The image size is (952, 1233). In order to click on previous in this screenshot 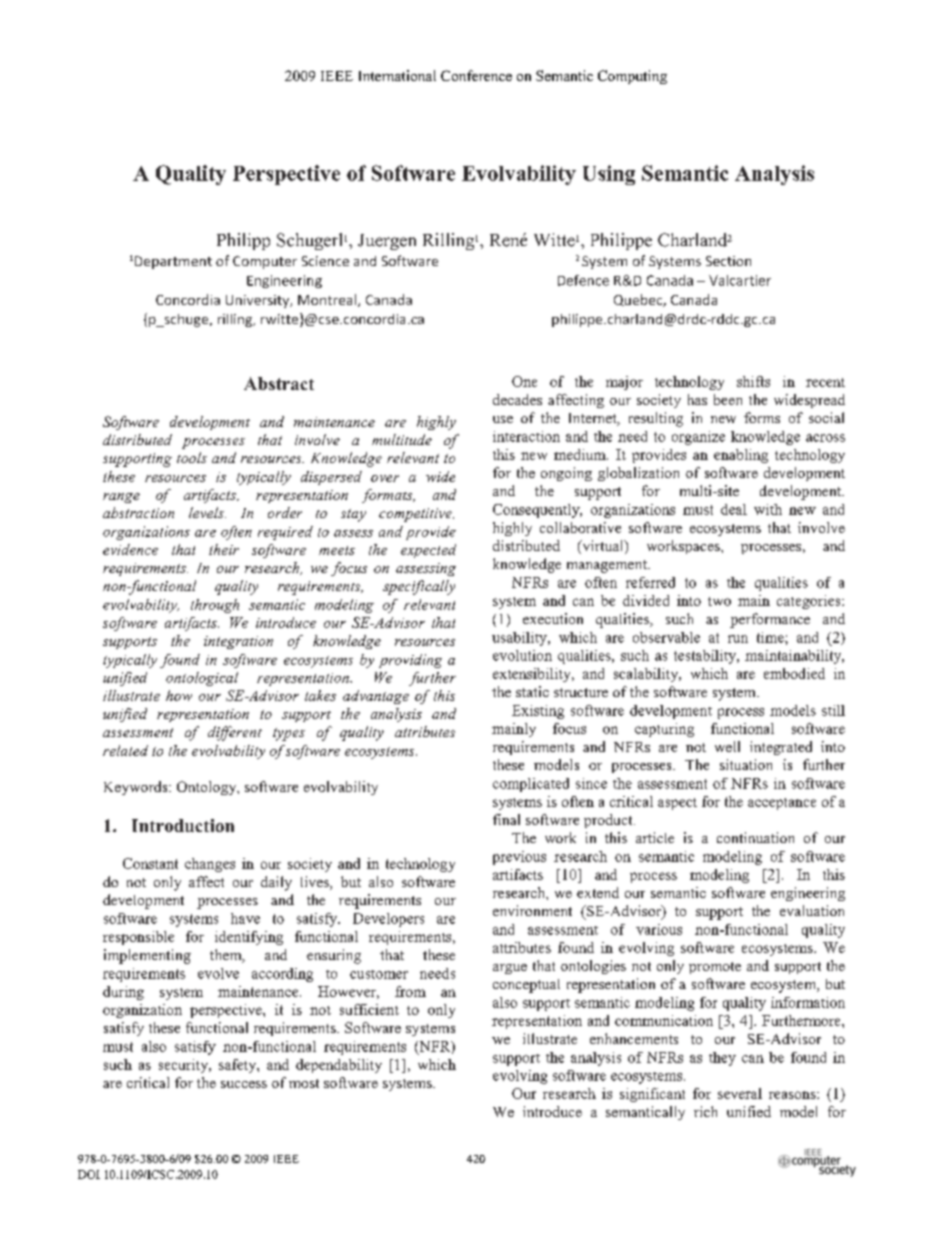, I will do `click(519, 858)`.
